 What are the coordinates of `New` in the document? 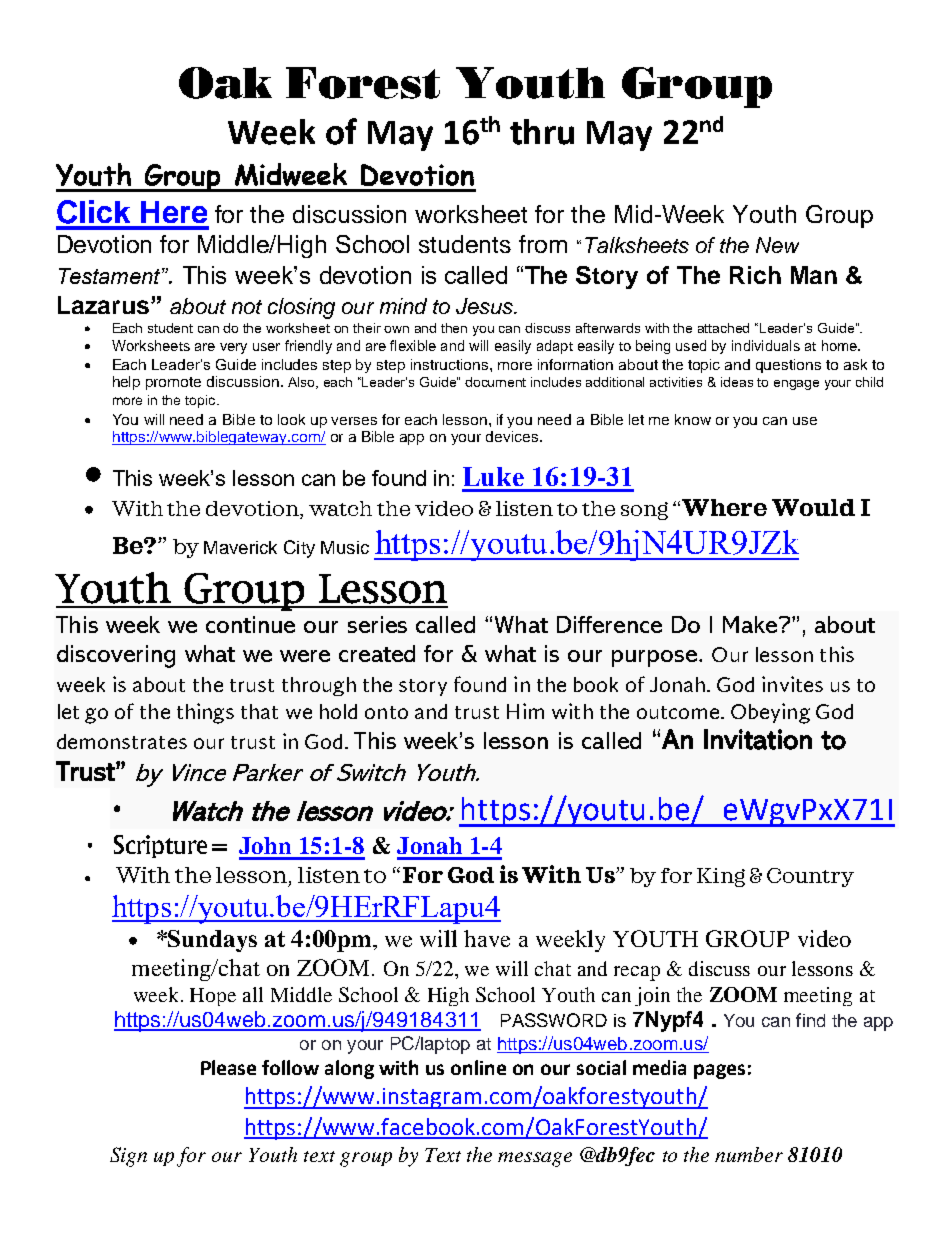 It's located at (777, 245).
